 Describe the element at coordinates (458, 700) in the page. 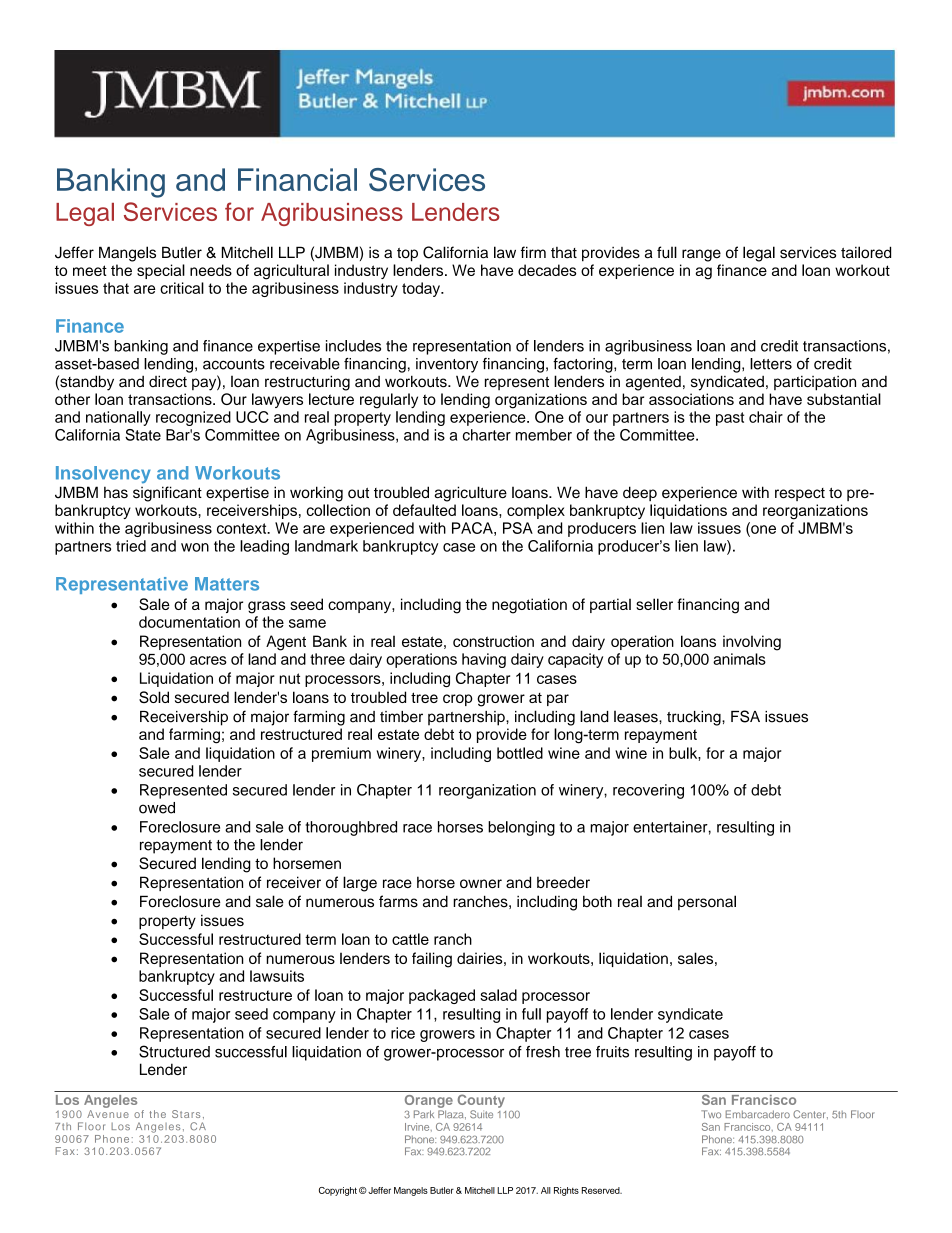

I see `crop` at that location.
